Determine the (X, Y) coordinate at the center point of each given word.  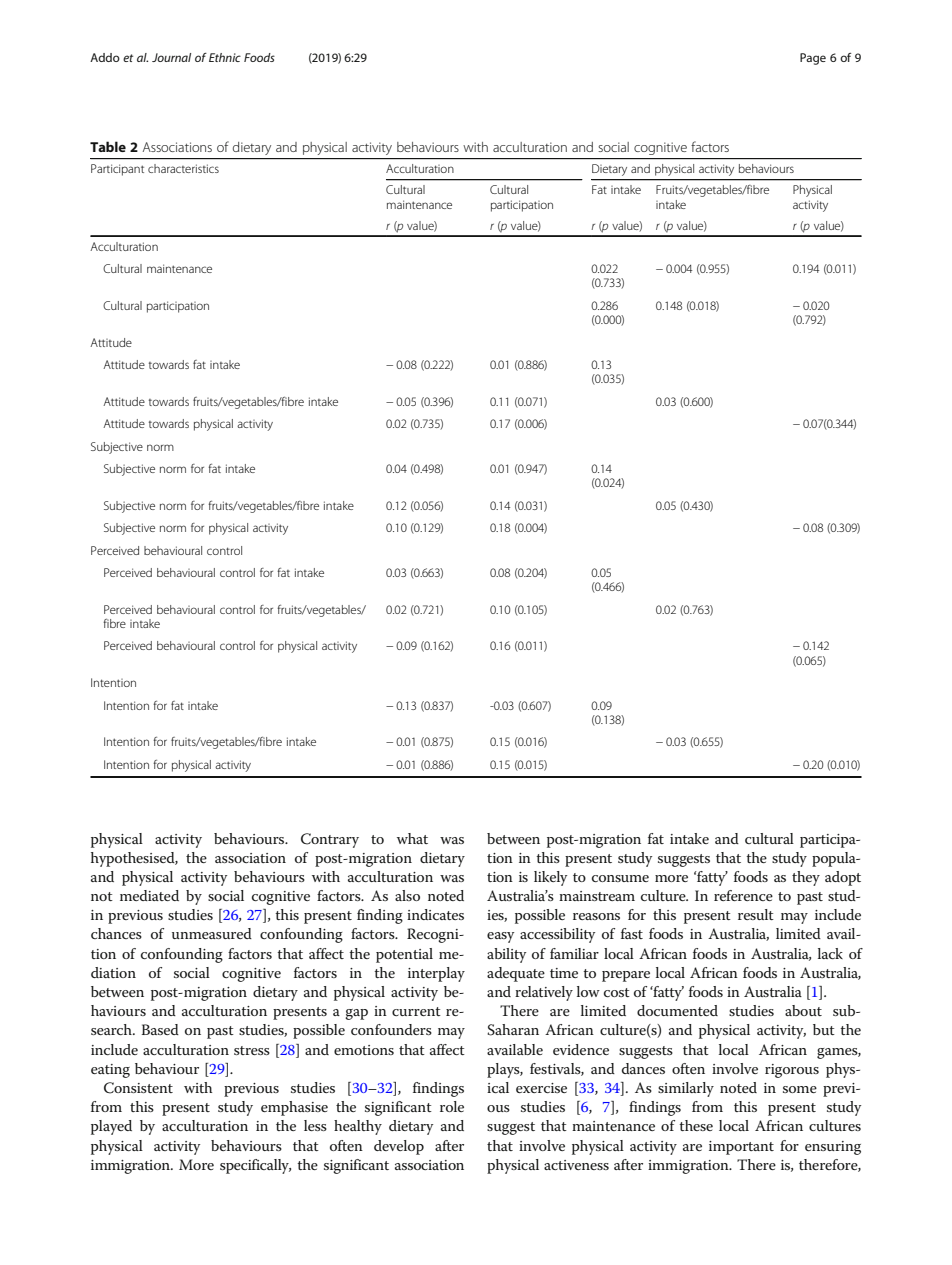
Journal (171, 57)
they (806, 878)
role (452, 1106)
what (412, 838)
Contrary (330, 840)
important (741, 1148)
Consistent (138, 1088)
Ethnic (225, 57)
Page (813, 59)
